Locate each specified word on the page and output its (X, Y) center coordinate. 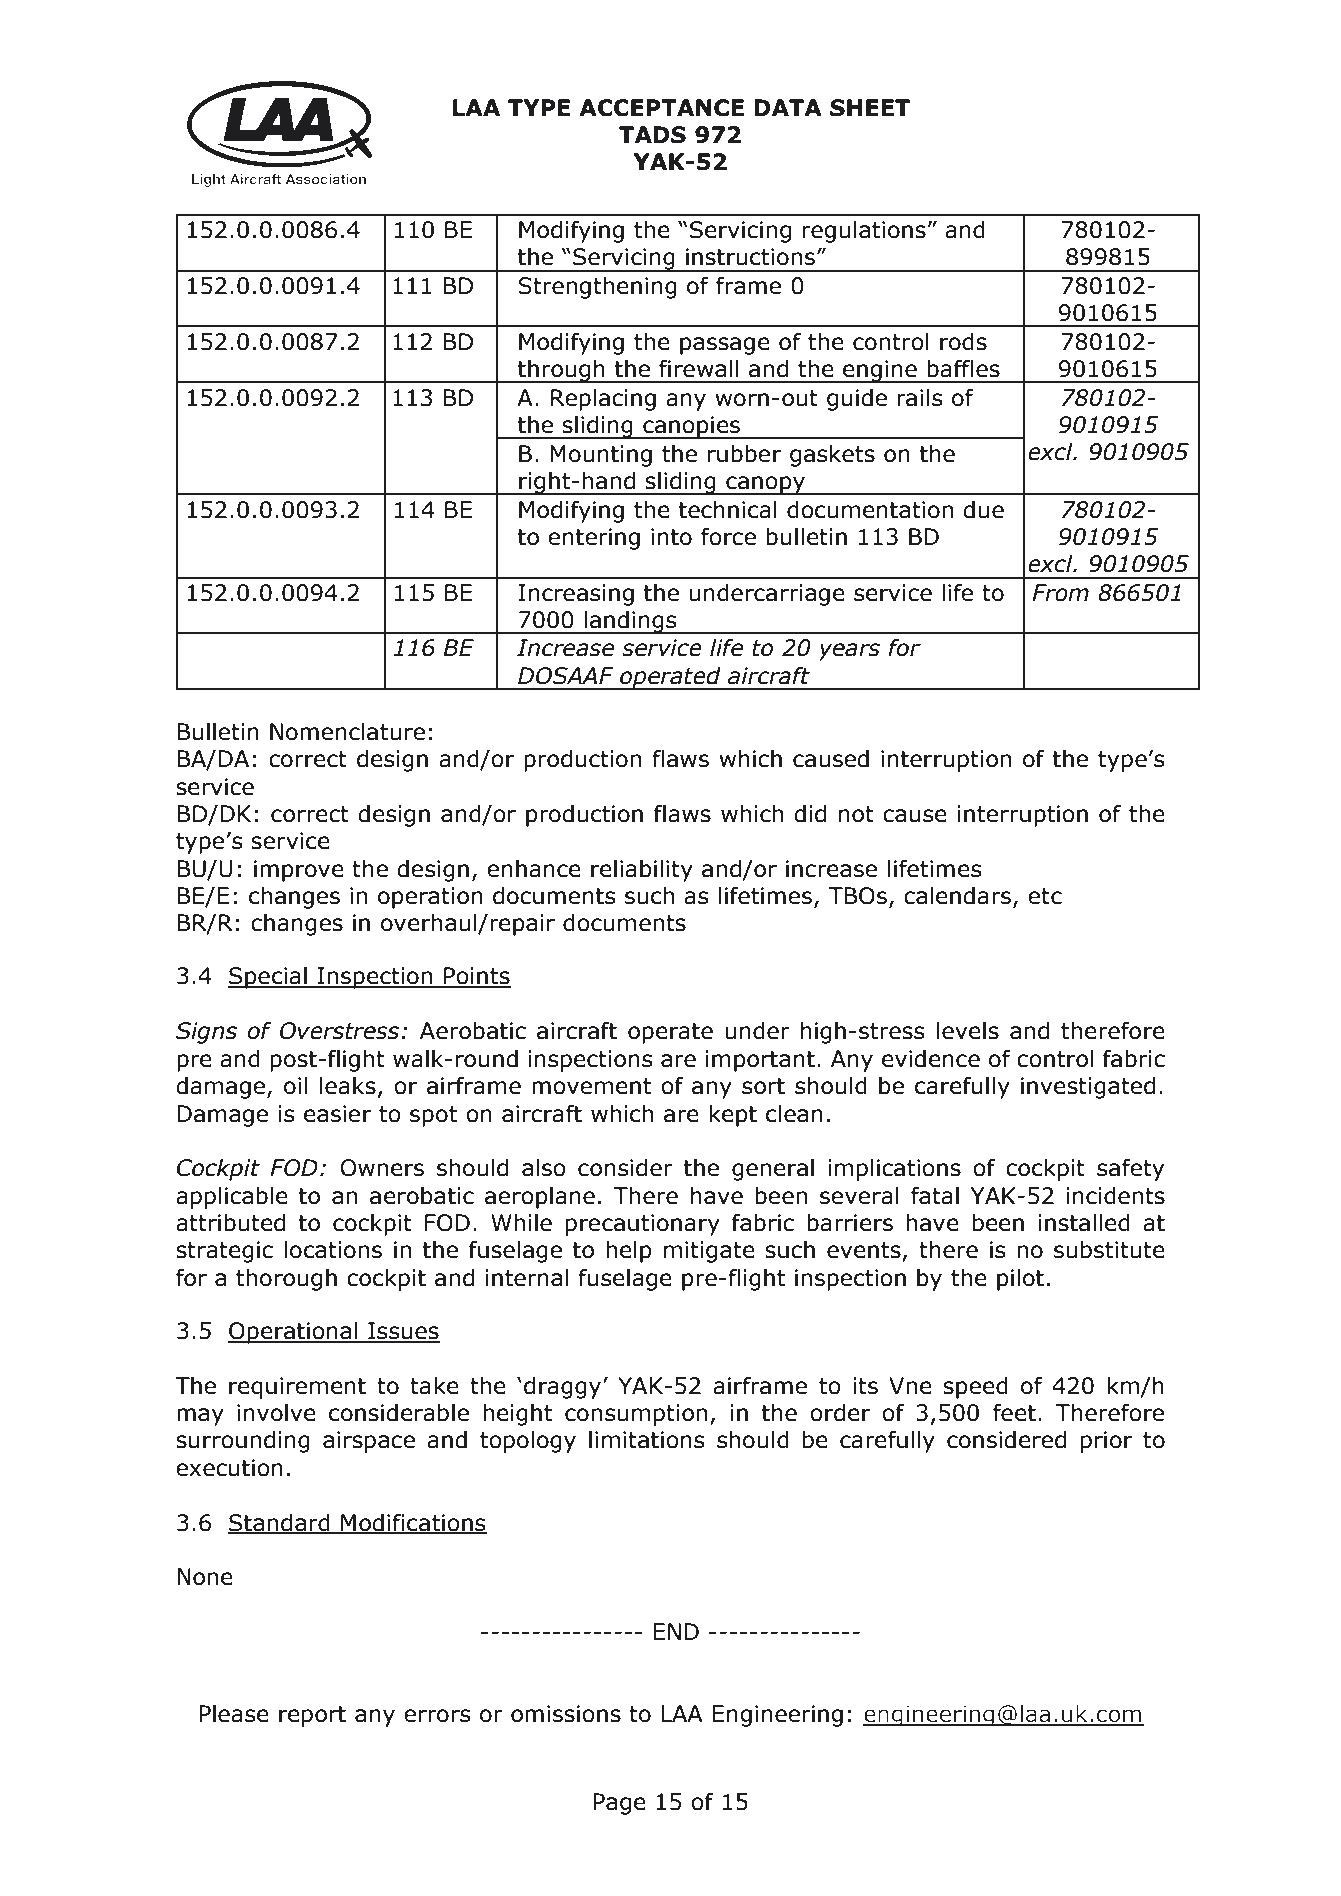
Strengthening (597, 287)
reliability (642, 870)
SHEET (870, 108)
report (312, 1716)
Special (268, 977)
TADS (652, 135)
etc (1045, 896)
